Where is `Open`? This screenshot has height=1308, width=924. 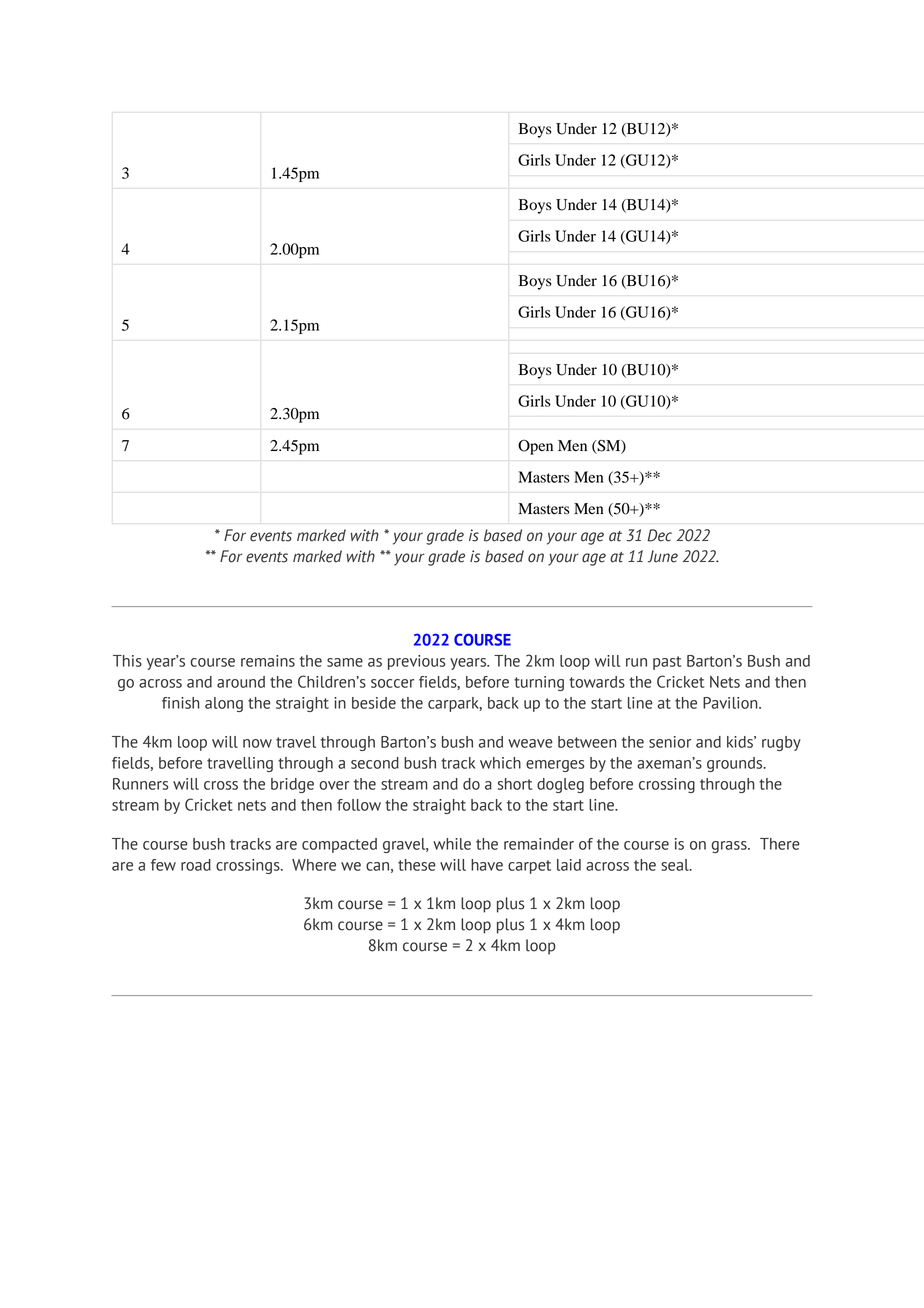
Open is located at coordinates (535, 447).
